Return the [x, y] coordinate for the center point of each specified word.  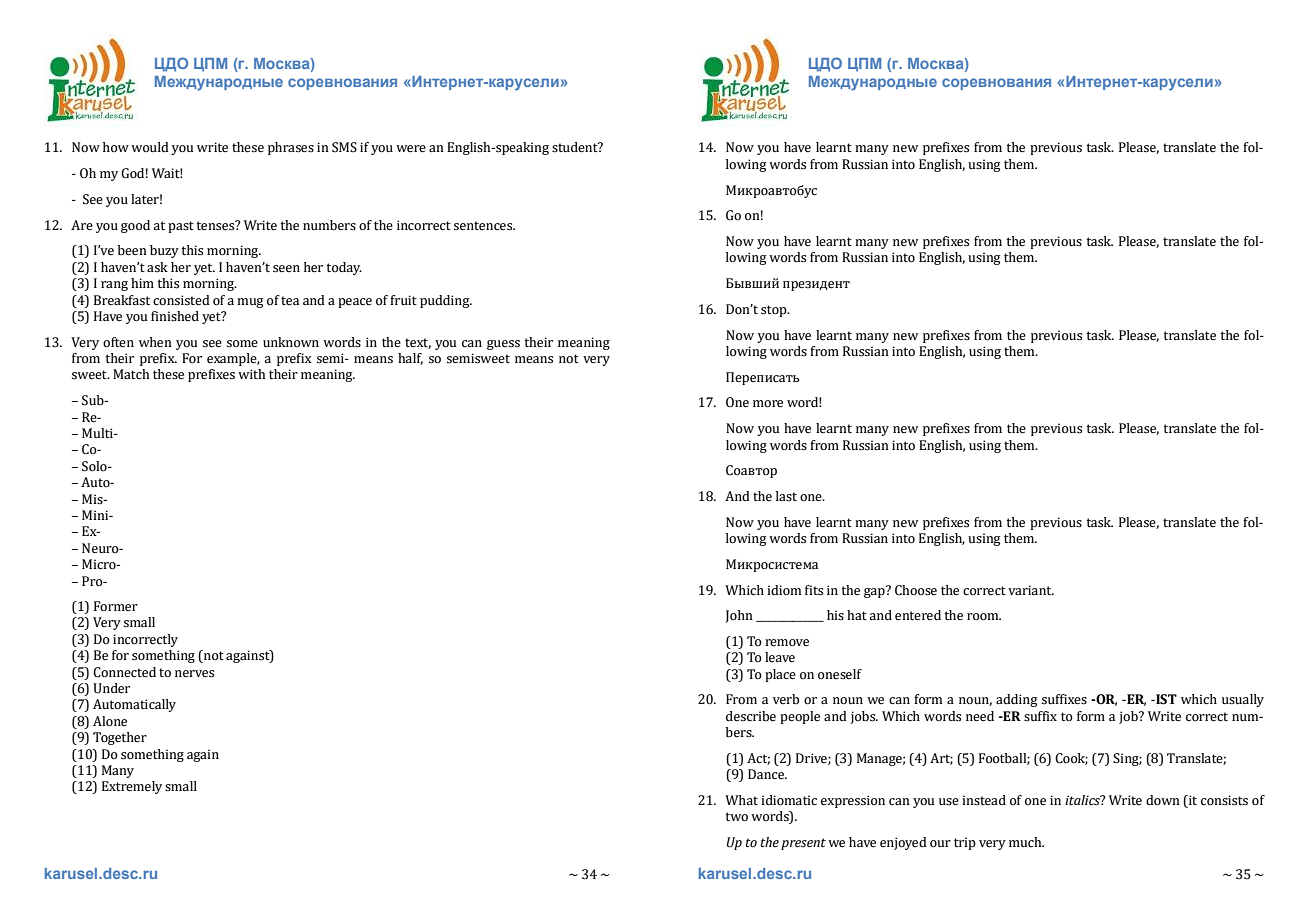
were [411, 149]
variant [1031, 590]
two [737, 817]
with [251, 374]
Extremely [132, 787]
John [739, 616]
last [786, 496]
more [768, 404]
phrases [291, 148]
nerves [194, 674]
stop [775, 311]
